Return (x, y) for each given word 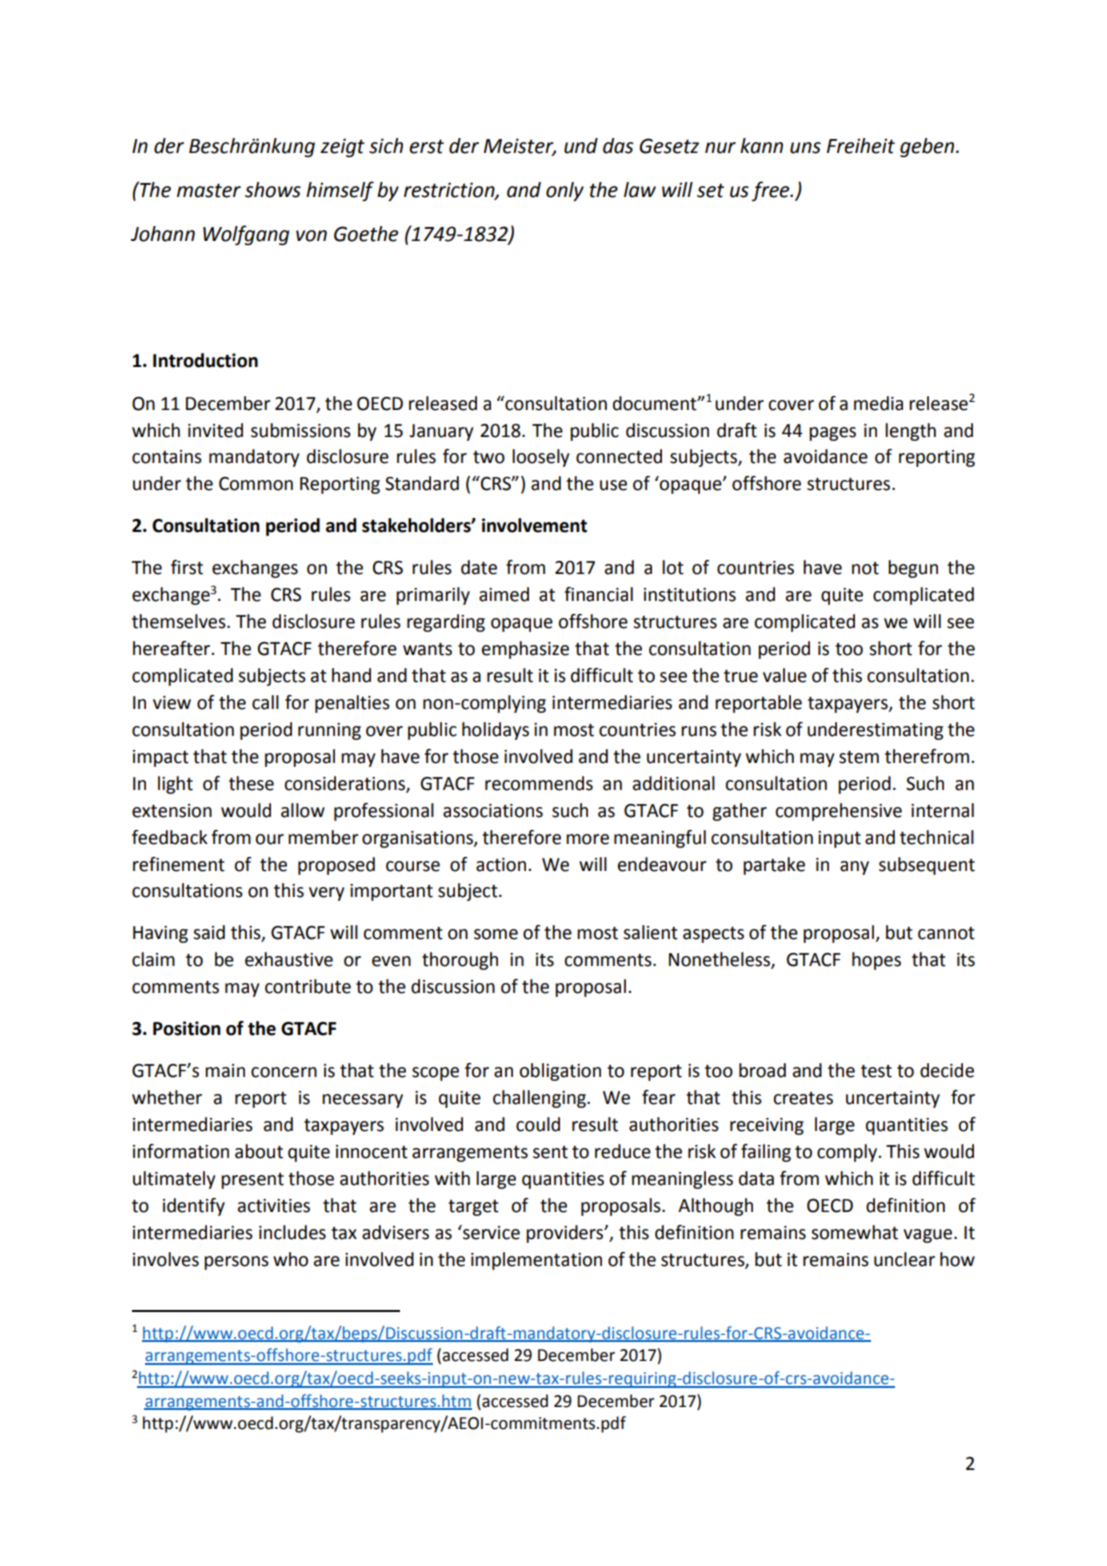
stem (859, 757)
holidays (495, 731)
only (565, 191)
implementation (536, 1261)
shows (273, 190)
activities (274, 1206)
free (772, 191)
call (265, 702)
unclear (904, 1259)
